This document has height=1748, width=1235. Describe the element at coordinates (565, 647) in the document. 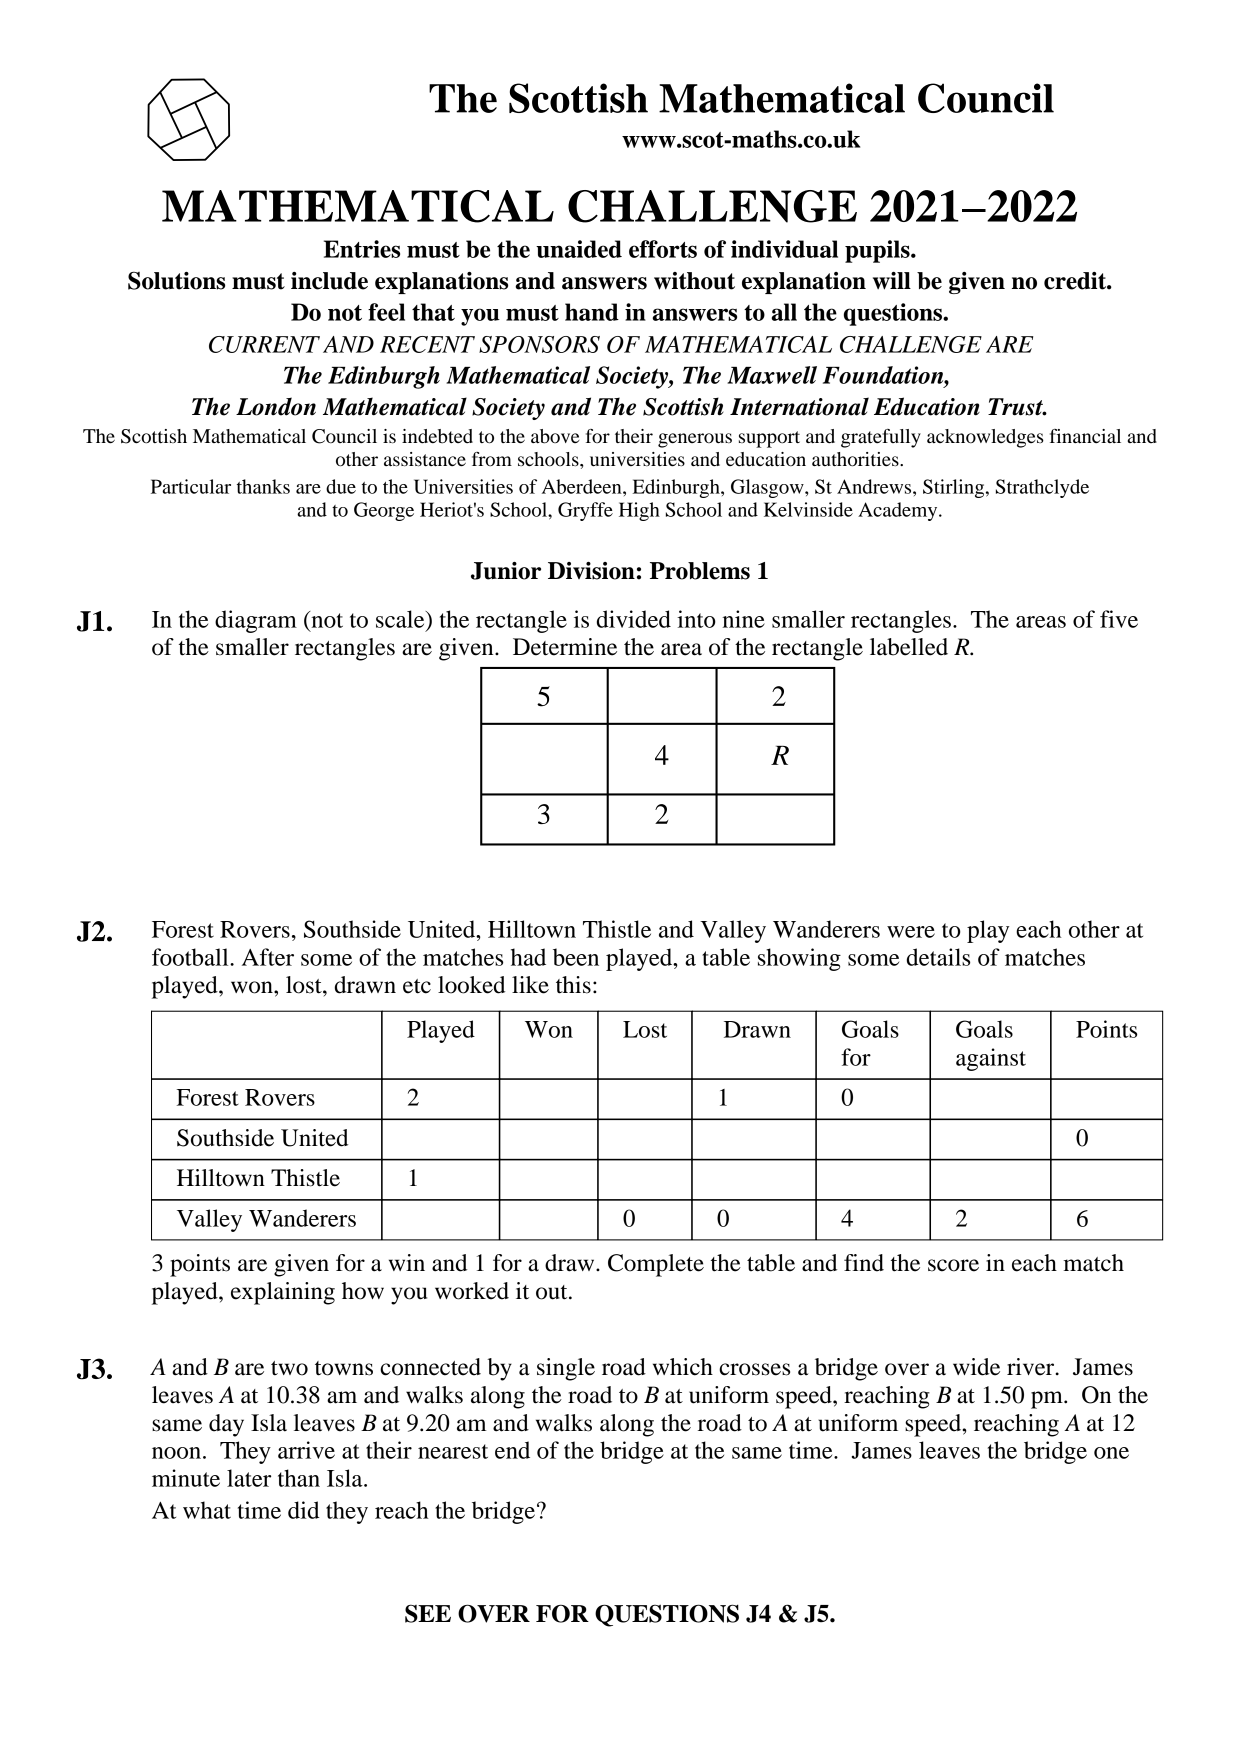

I see `Determine` at that location.
